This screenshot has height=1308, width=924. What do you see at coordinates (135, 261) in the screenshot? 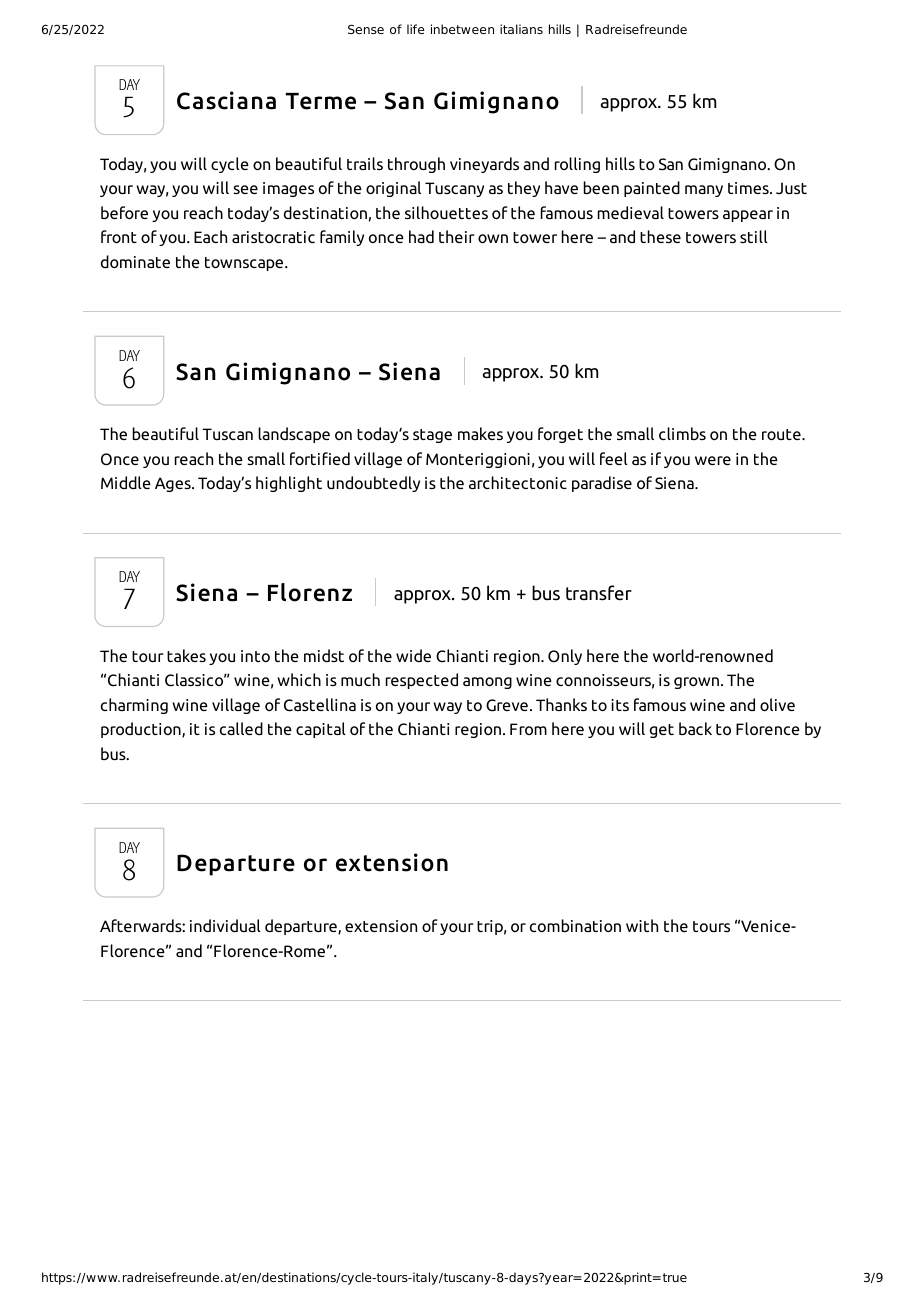
I see `dominate` at bounding box center [135, 261].
